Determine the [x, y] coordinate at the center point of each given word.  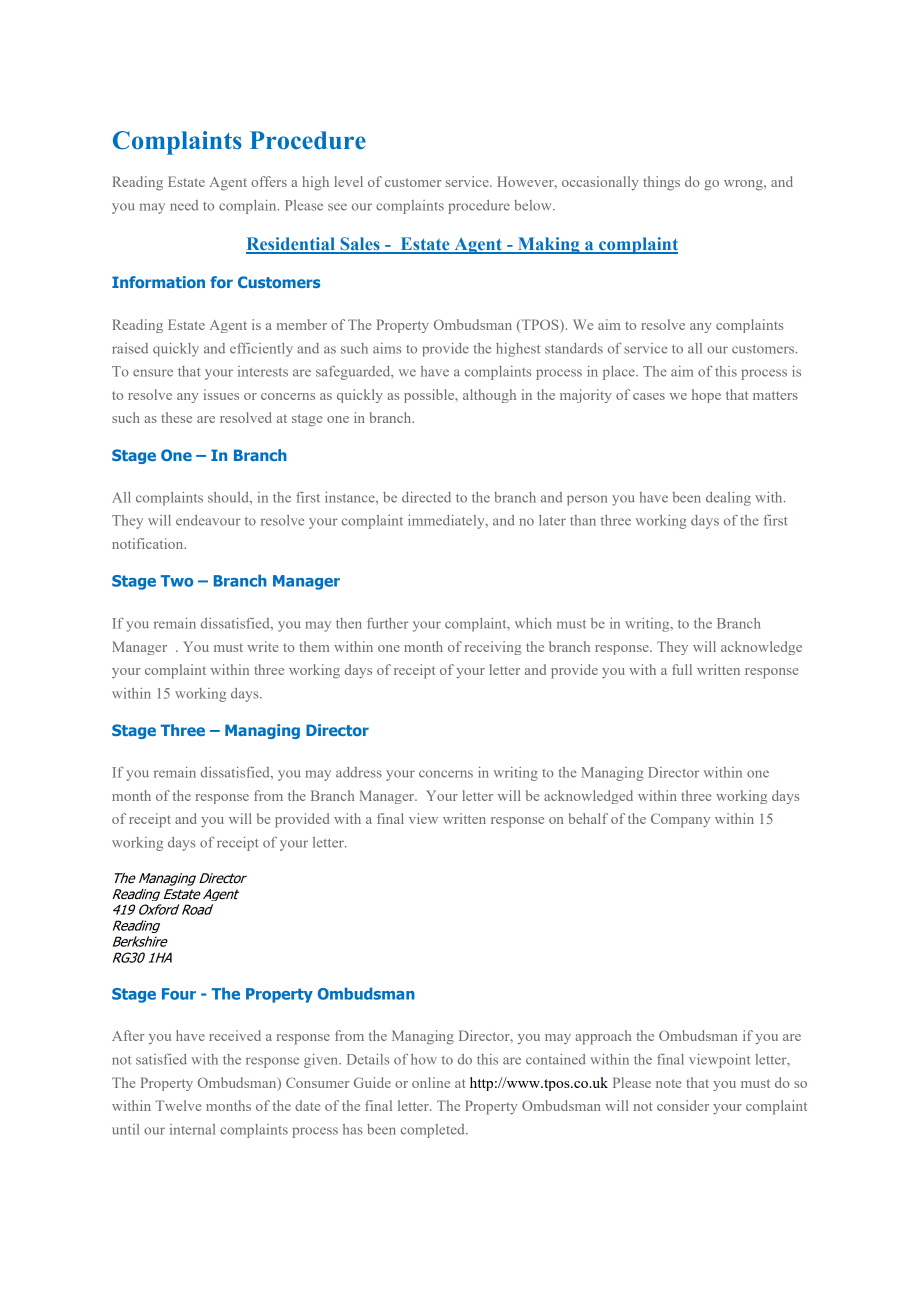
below [534, 205]
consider [683, 1105]
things [661, 183]
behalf [588, 818]
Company [680, 820]
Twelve [178, 1105]
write [262, 646]
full [682, 669]
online [431, 1082]
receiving [493, 648]
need [184, 205]
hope [706, 396]
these [176, 417]
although [489, 396]
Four [179, 994]
